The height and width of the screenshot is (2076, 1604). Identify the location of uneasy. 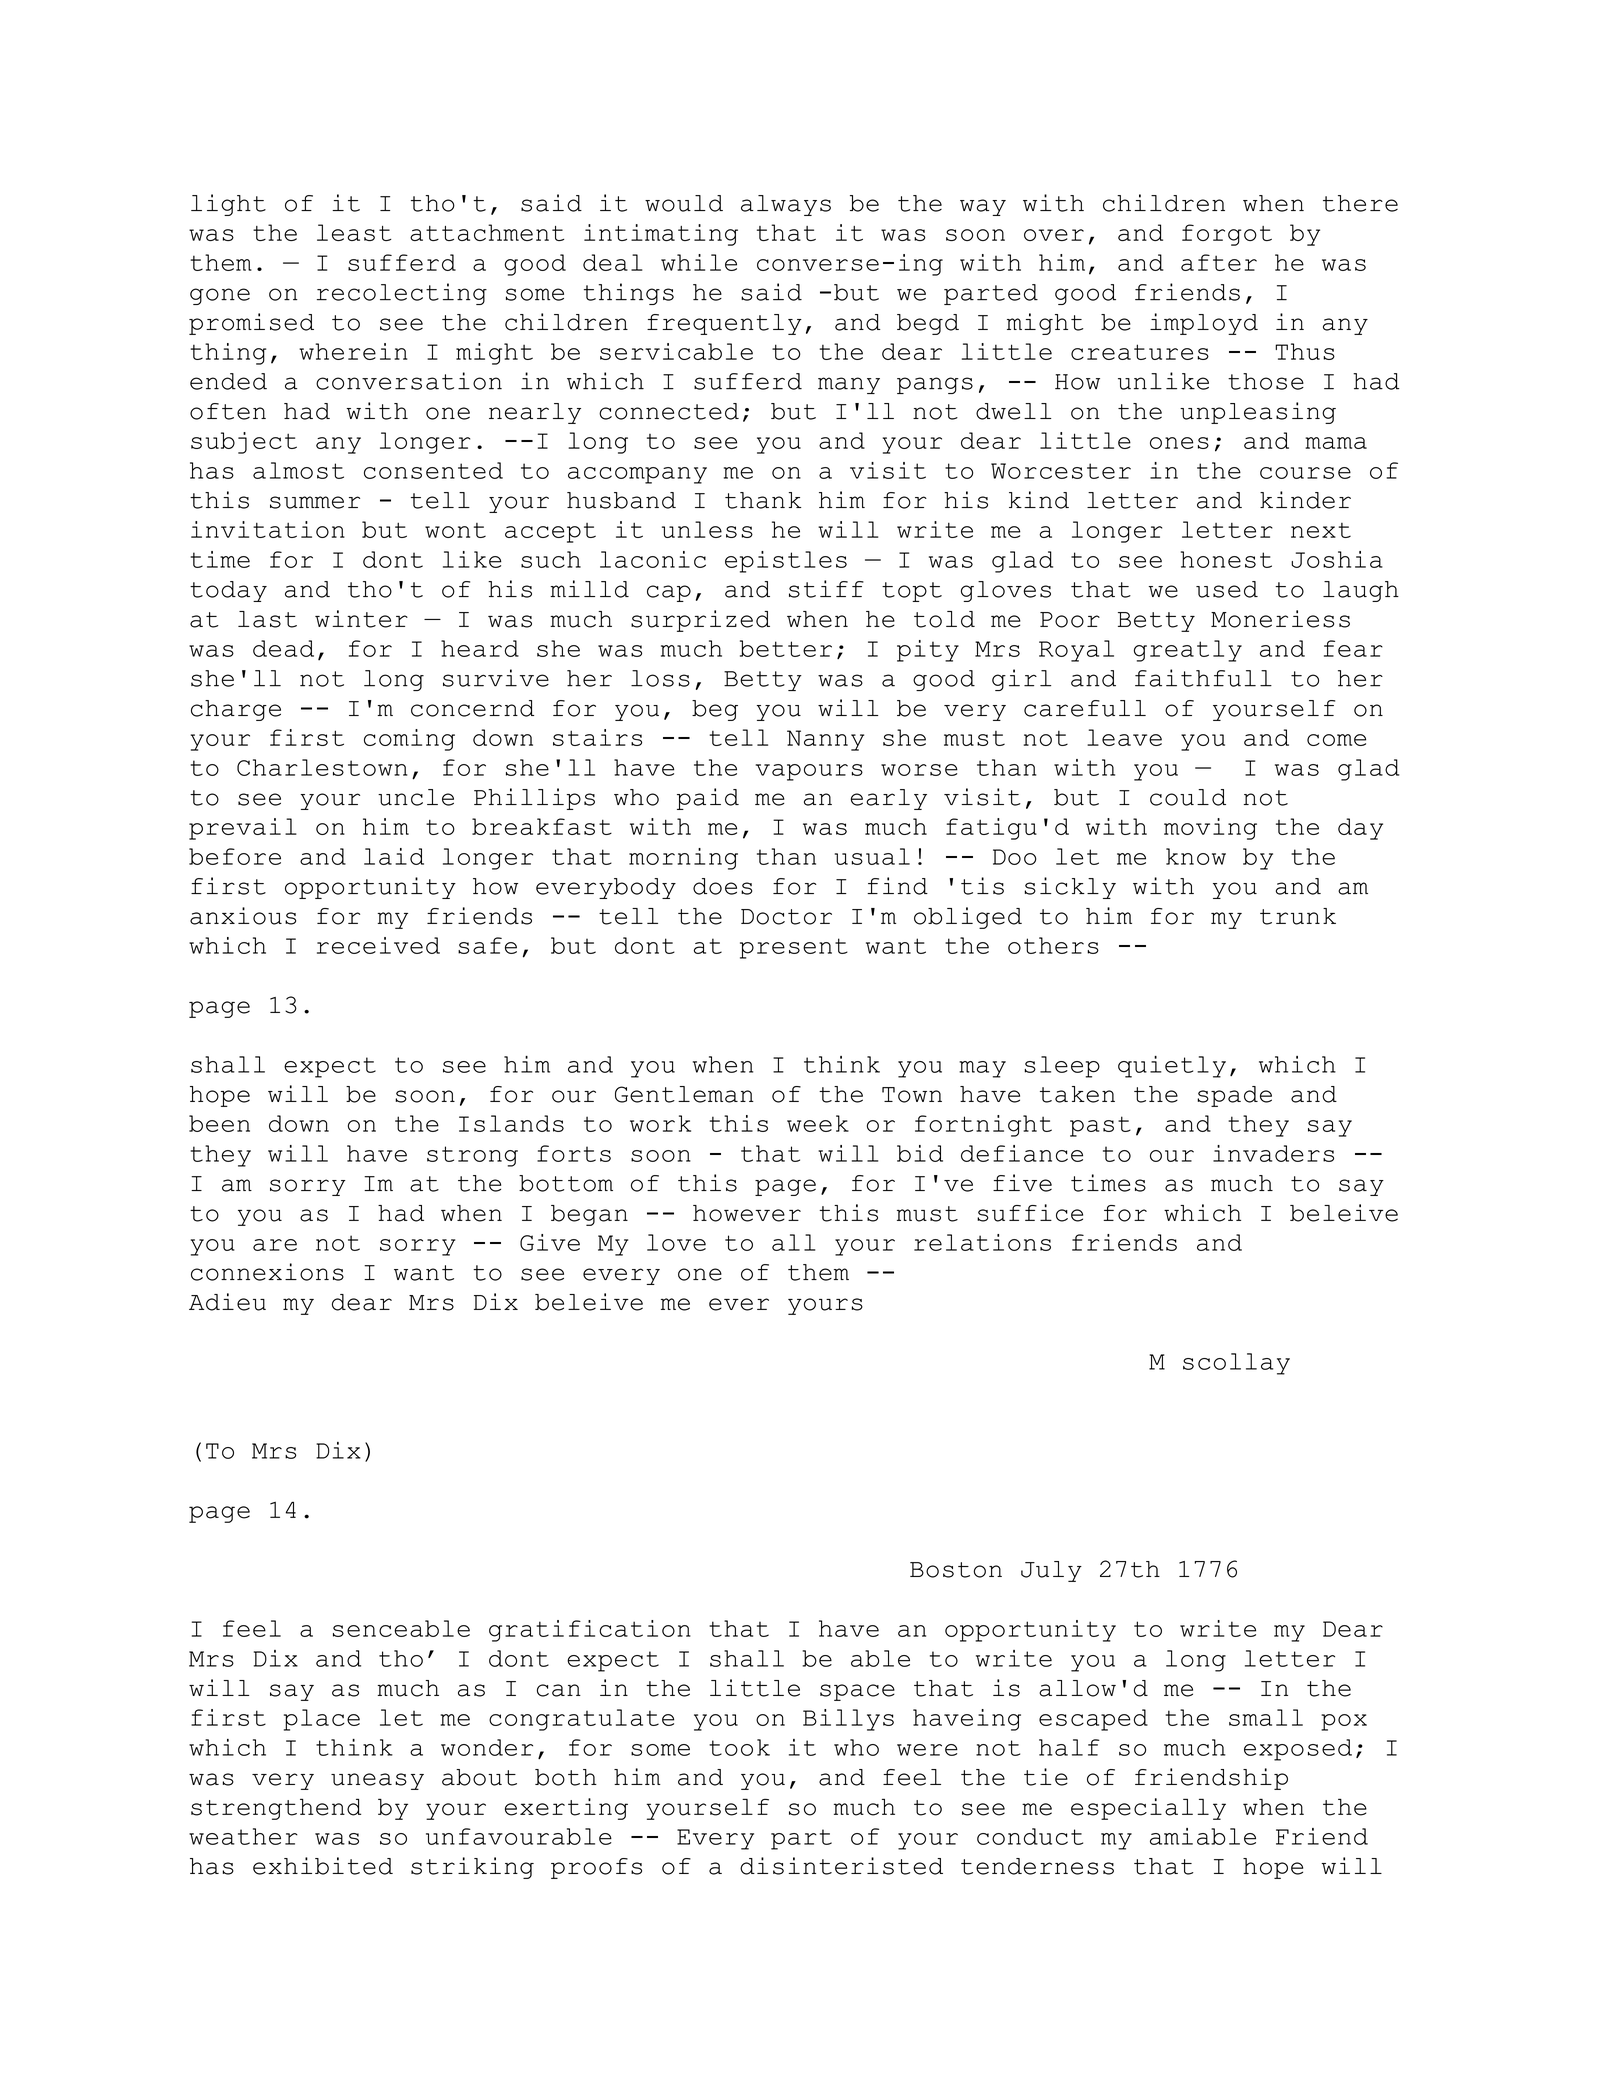
(377, 1781).
